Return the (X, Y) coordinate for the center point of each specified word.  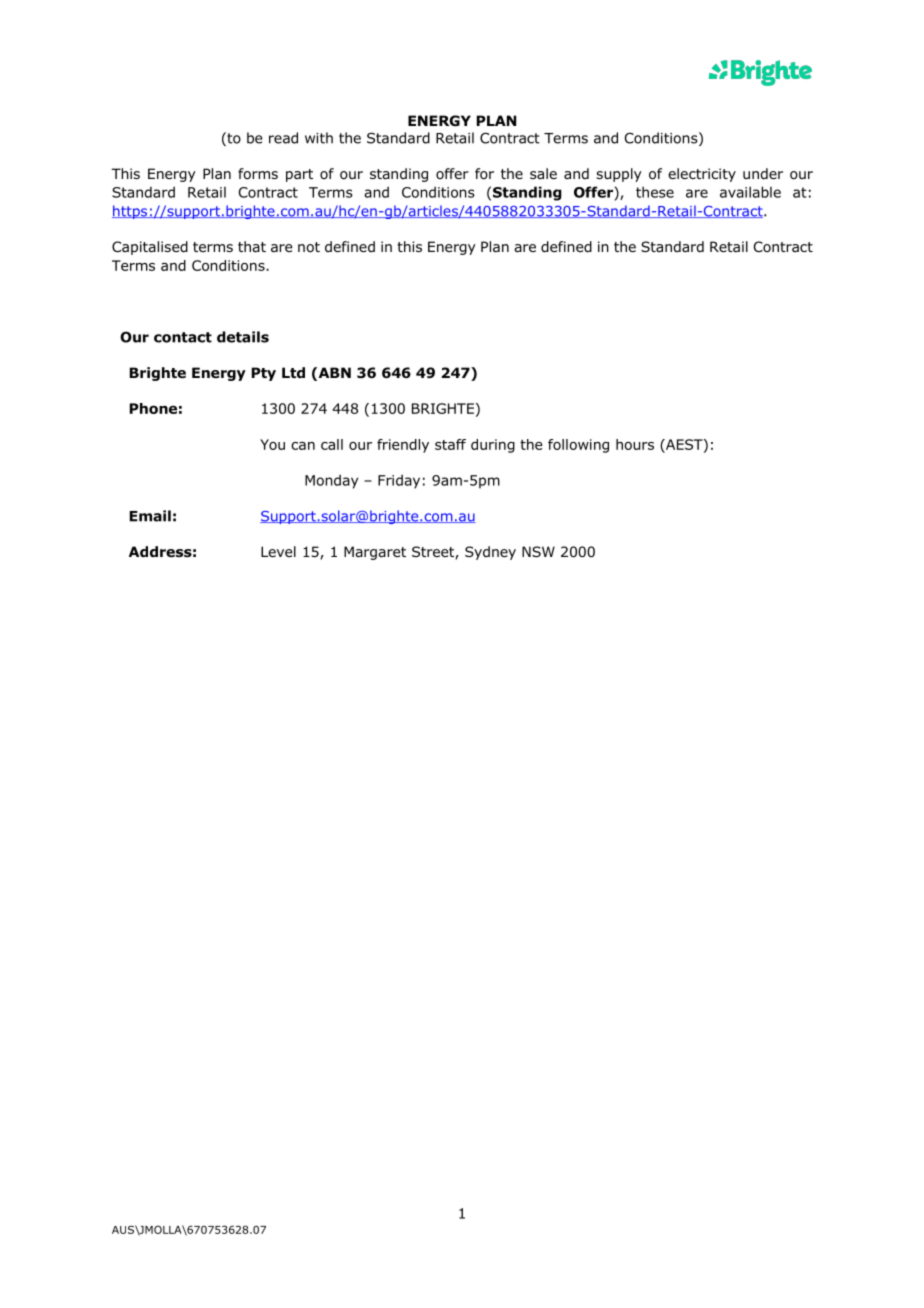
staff (450, 444)
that (252, 246)
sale (543, 173)
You (272, 444)
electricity (702, 175)
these (655, 192)
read (283, 138)
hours (635, 444)
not (309, 247)
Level (278, 551)
